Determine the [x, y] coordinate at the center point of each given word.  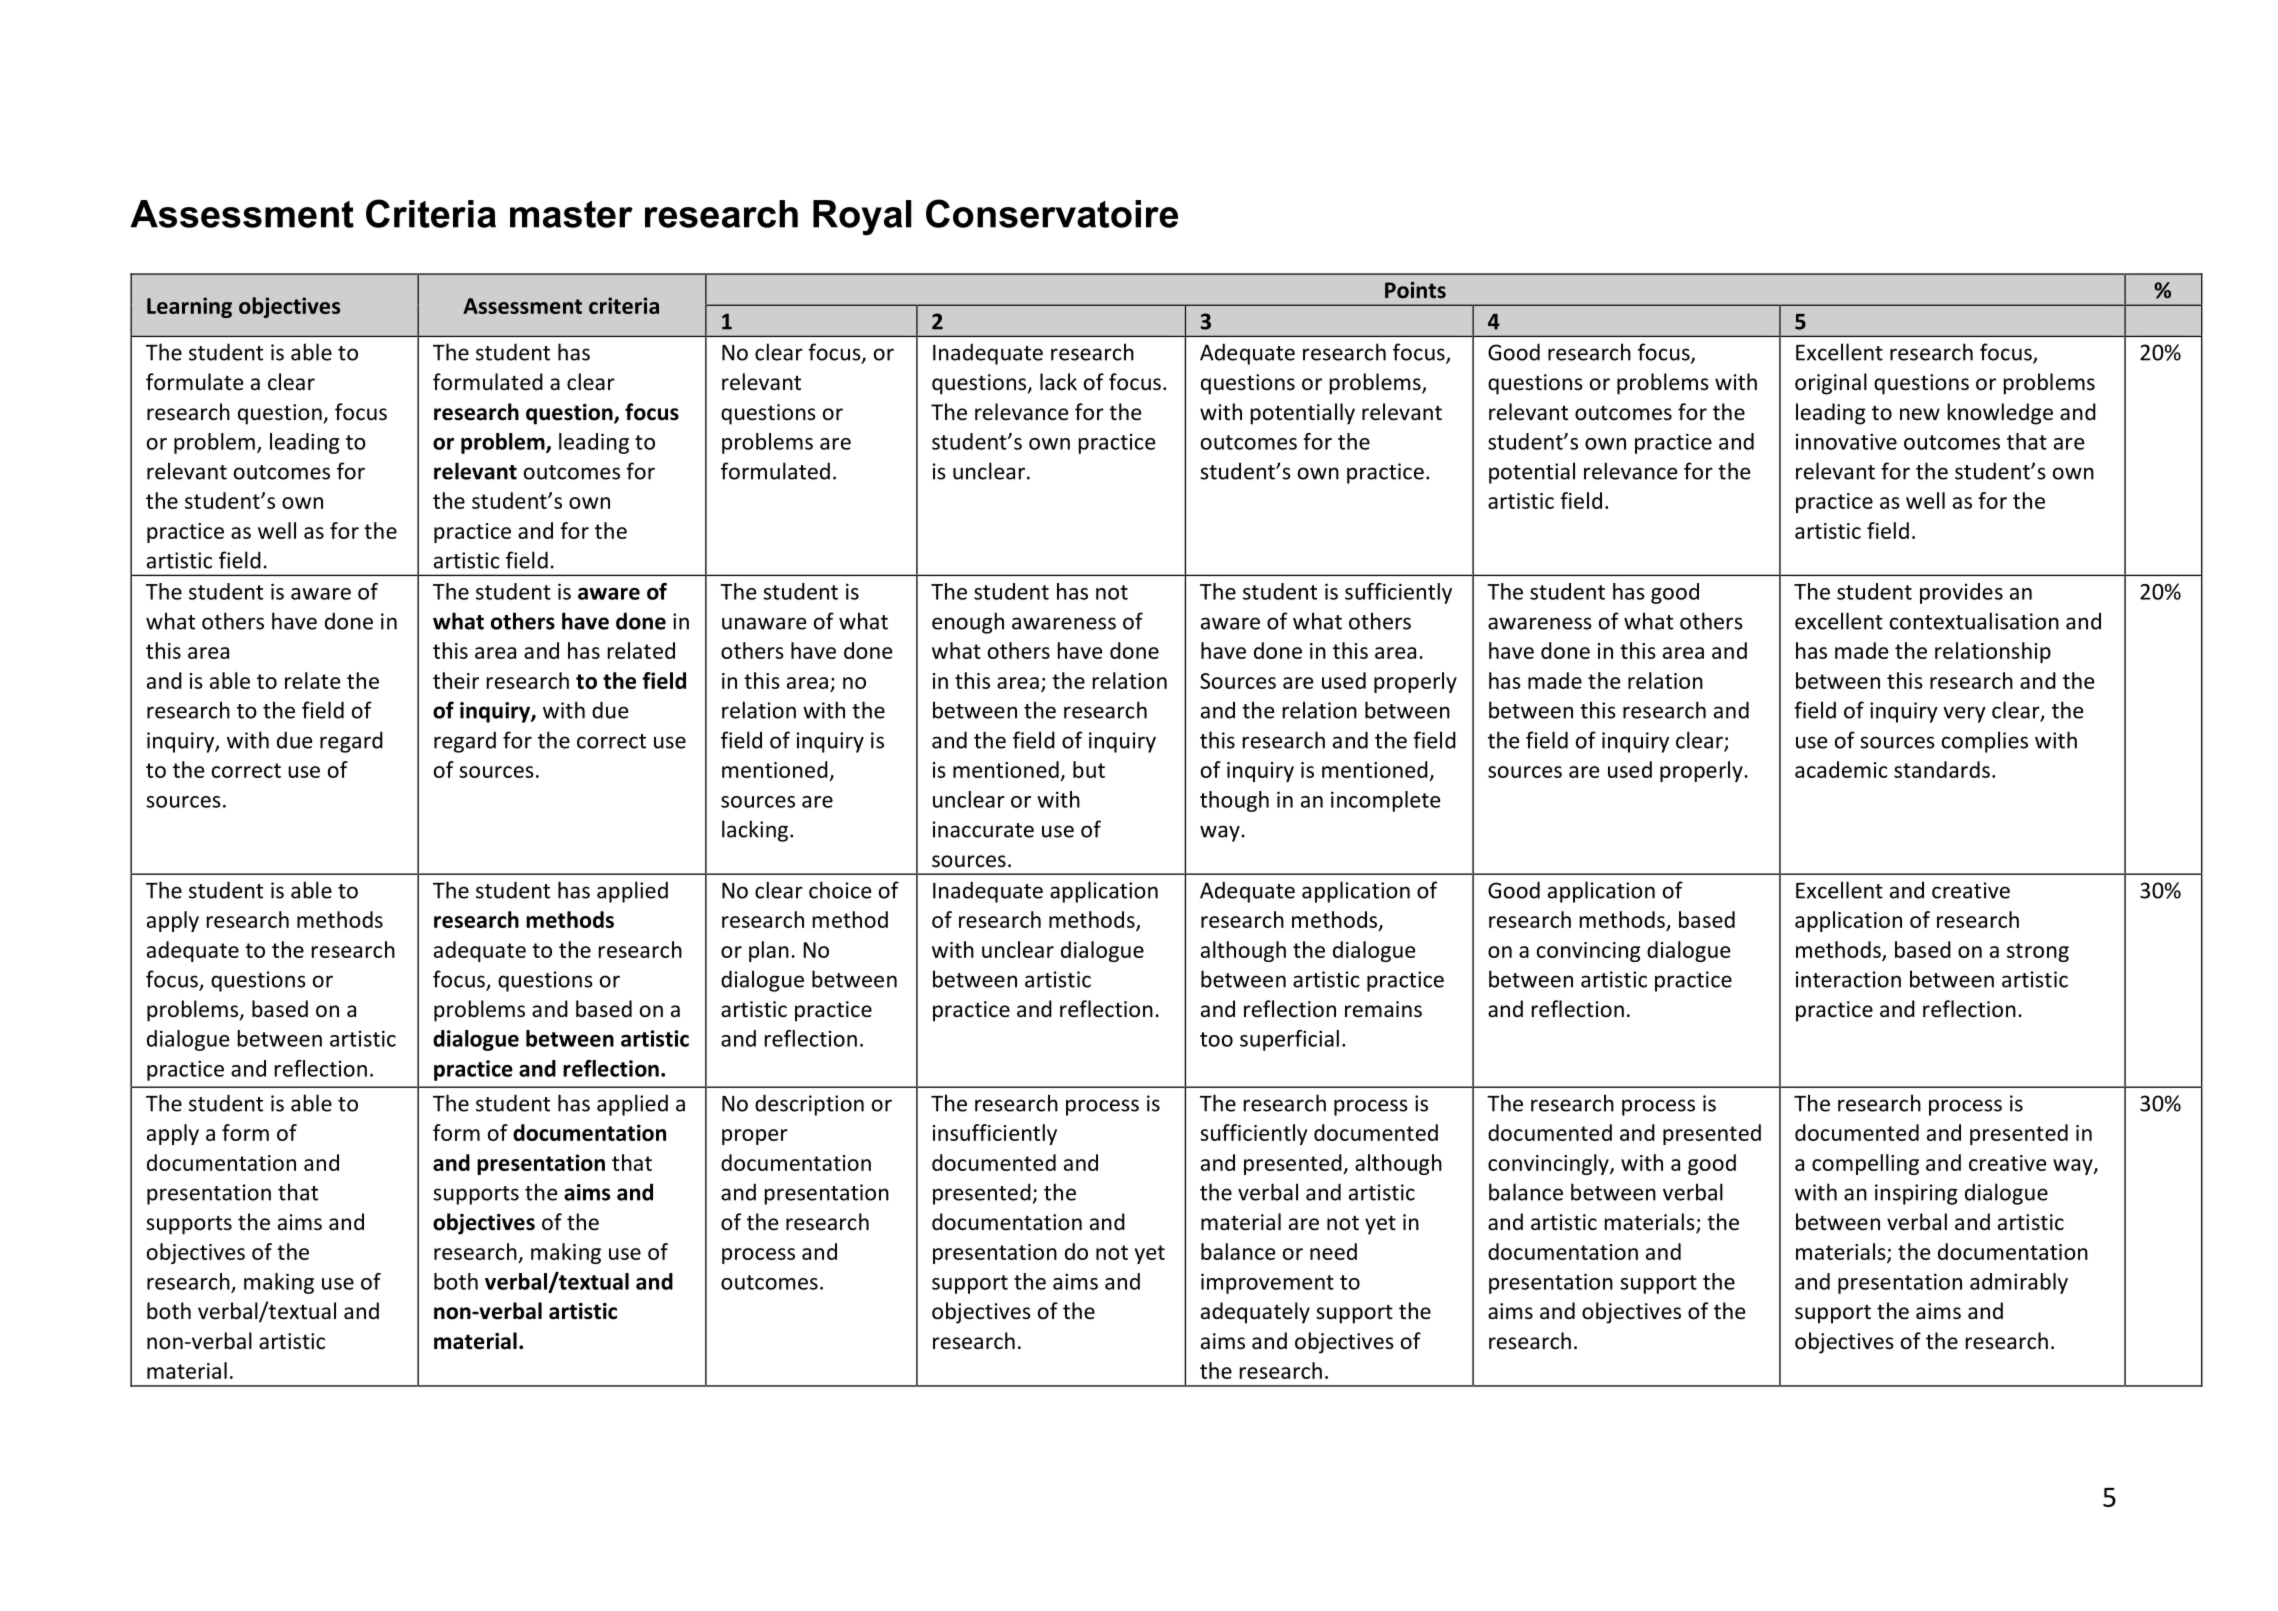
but [1089, 769]
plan [769, 951]
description [809, 1105]
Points [1415, 290]
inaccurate [983, 829]
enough [968, 623]
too [1216, 1039]
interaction [1848, 979]
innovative [1846, 441]
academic [1841, 769]
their [456, 680]
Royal [862, 218]
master [571, 214]
